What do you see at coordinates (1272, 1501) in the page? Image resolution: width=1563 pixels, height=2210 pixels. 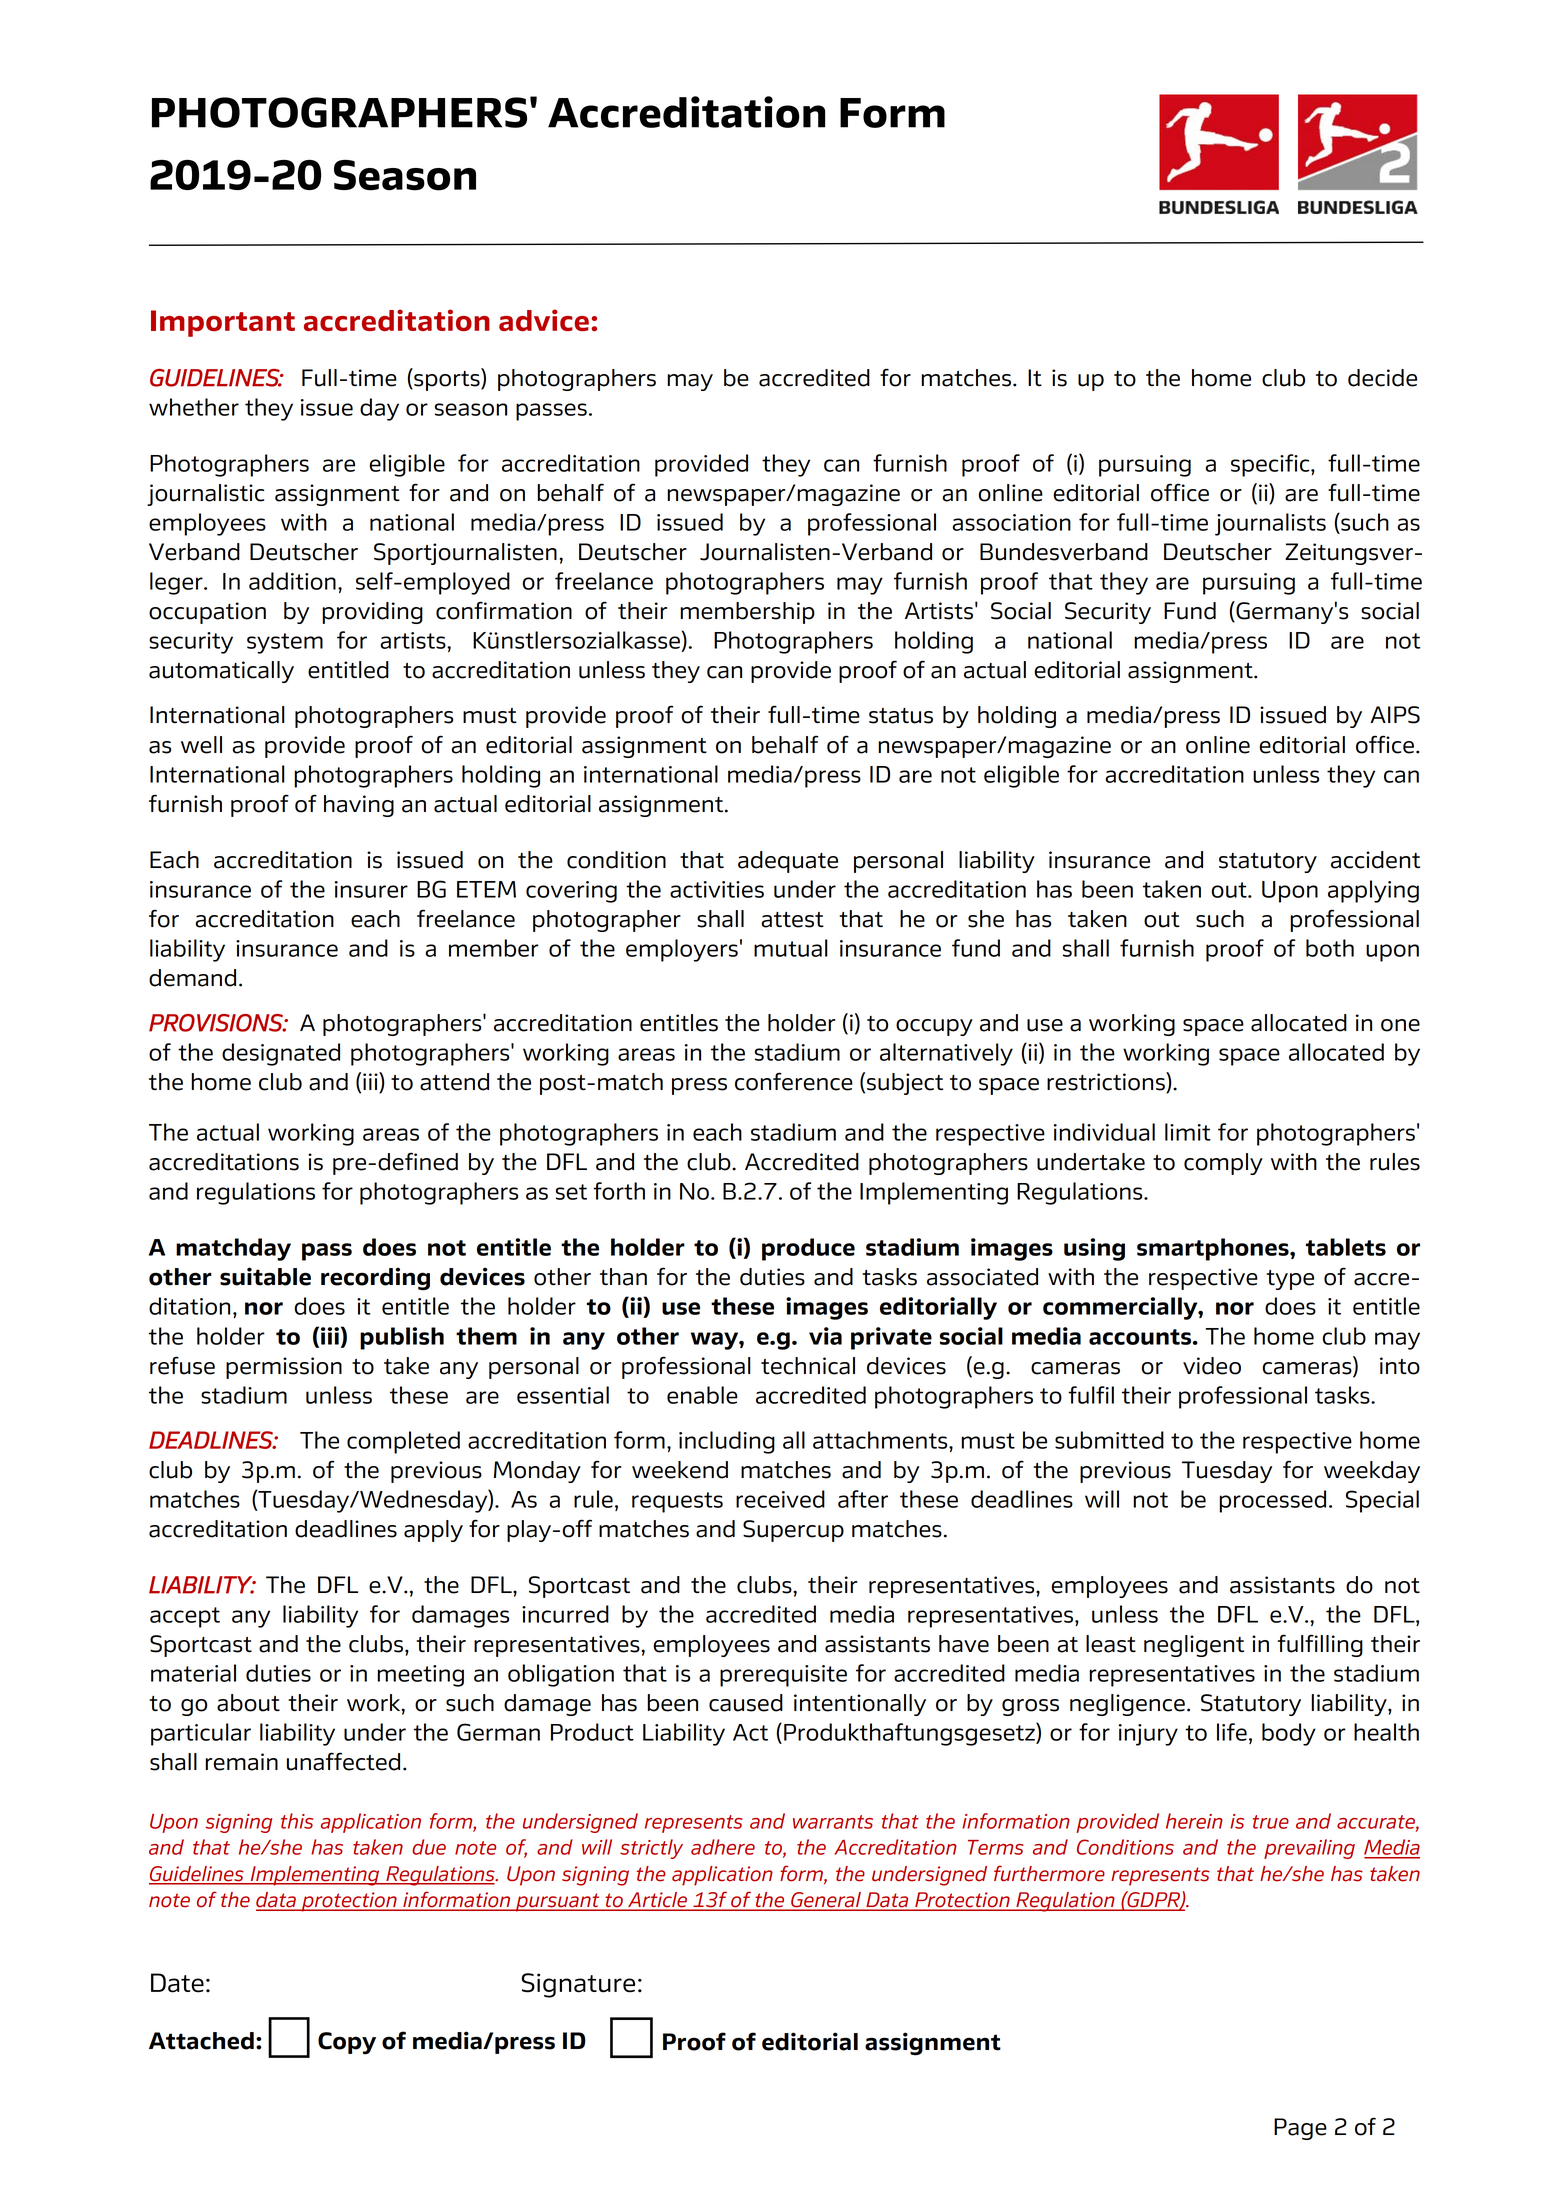 I see `processed` at bounding box center [1272, 1501].
